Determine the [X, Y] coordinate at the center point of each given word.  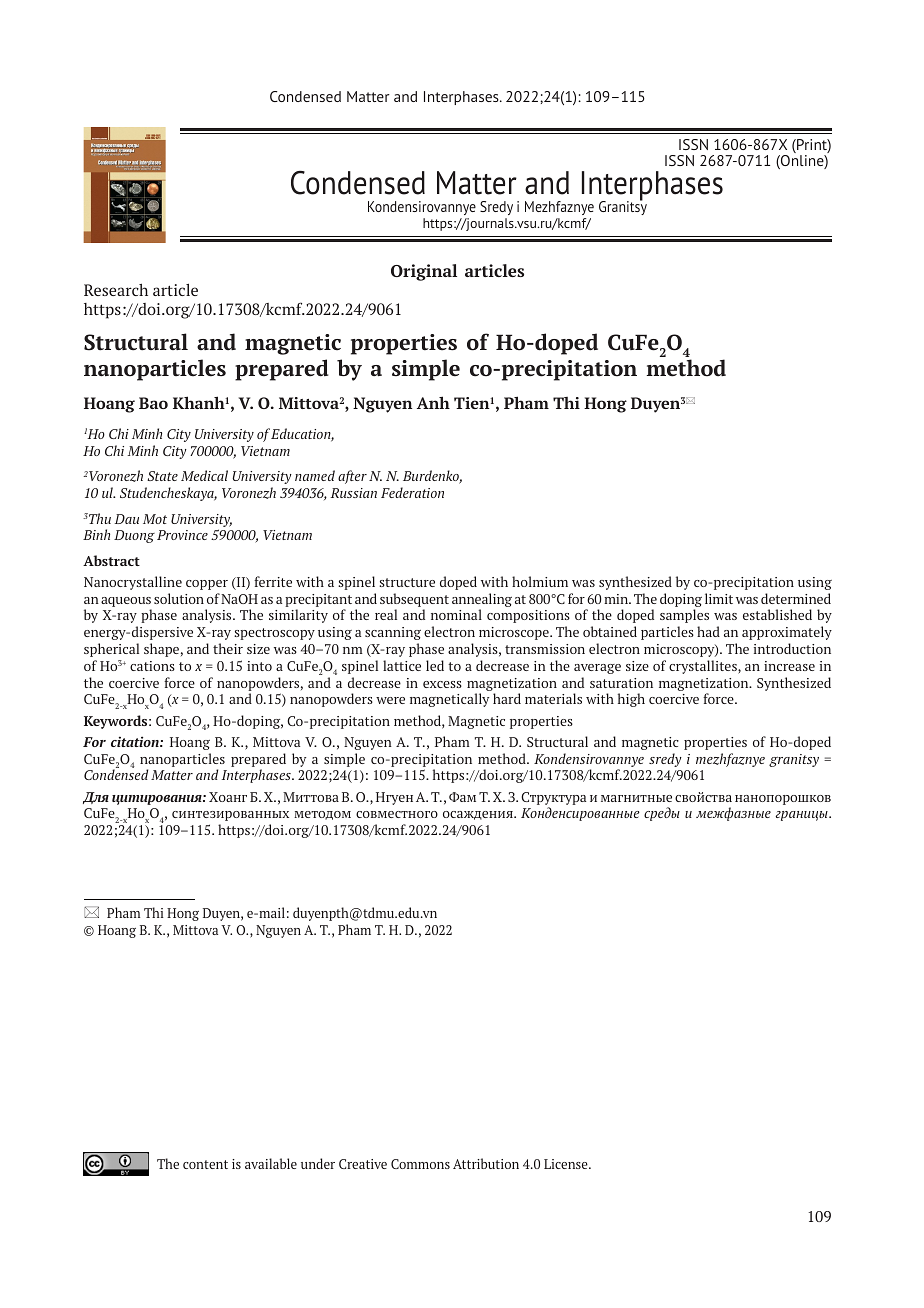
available [271, 1163]
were [390, 700]
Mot [155, 519]
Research [116, 290]
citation [136, 741]
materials [553, 698]
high [631, 700]
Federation [412, 492]
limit [719, 598]
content [205, 1164]
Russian [353, 493]
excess [442, 684]
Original [424, 272]
